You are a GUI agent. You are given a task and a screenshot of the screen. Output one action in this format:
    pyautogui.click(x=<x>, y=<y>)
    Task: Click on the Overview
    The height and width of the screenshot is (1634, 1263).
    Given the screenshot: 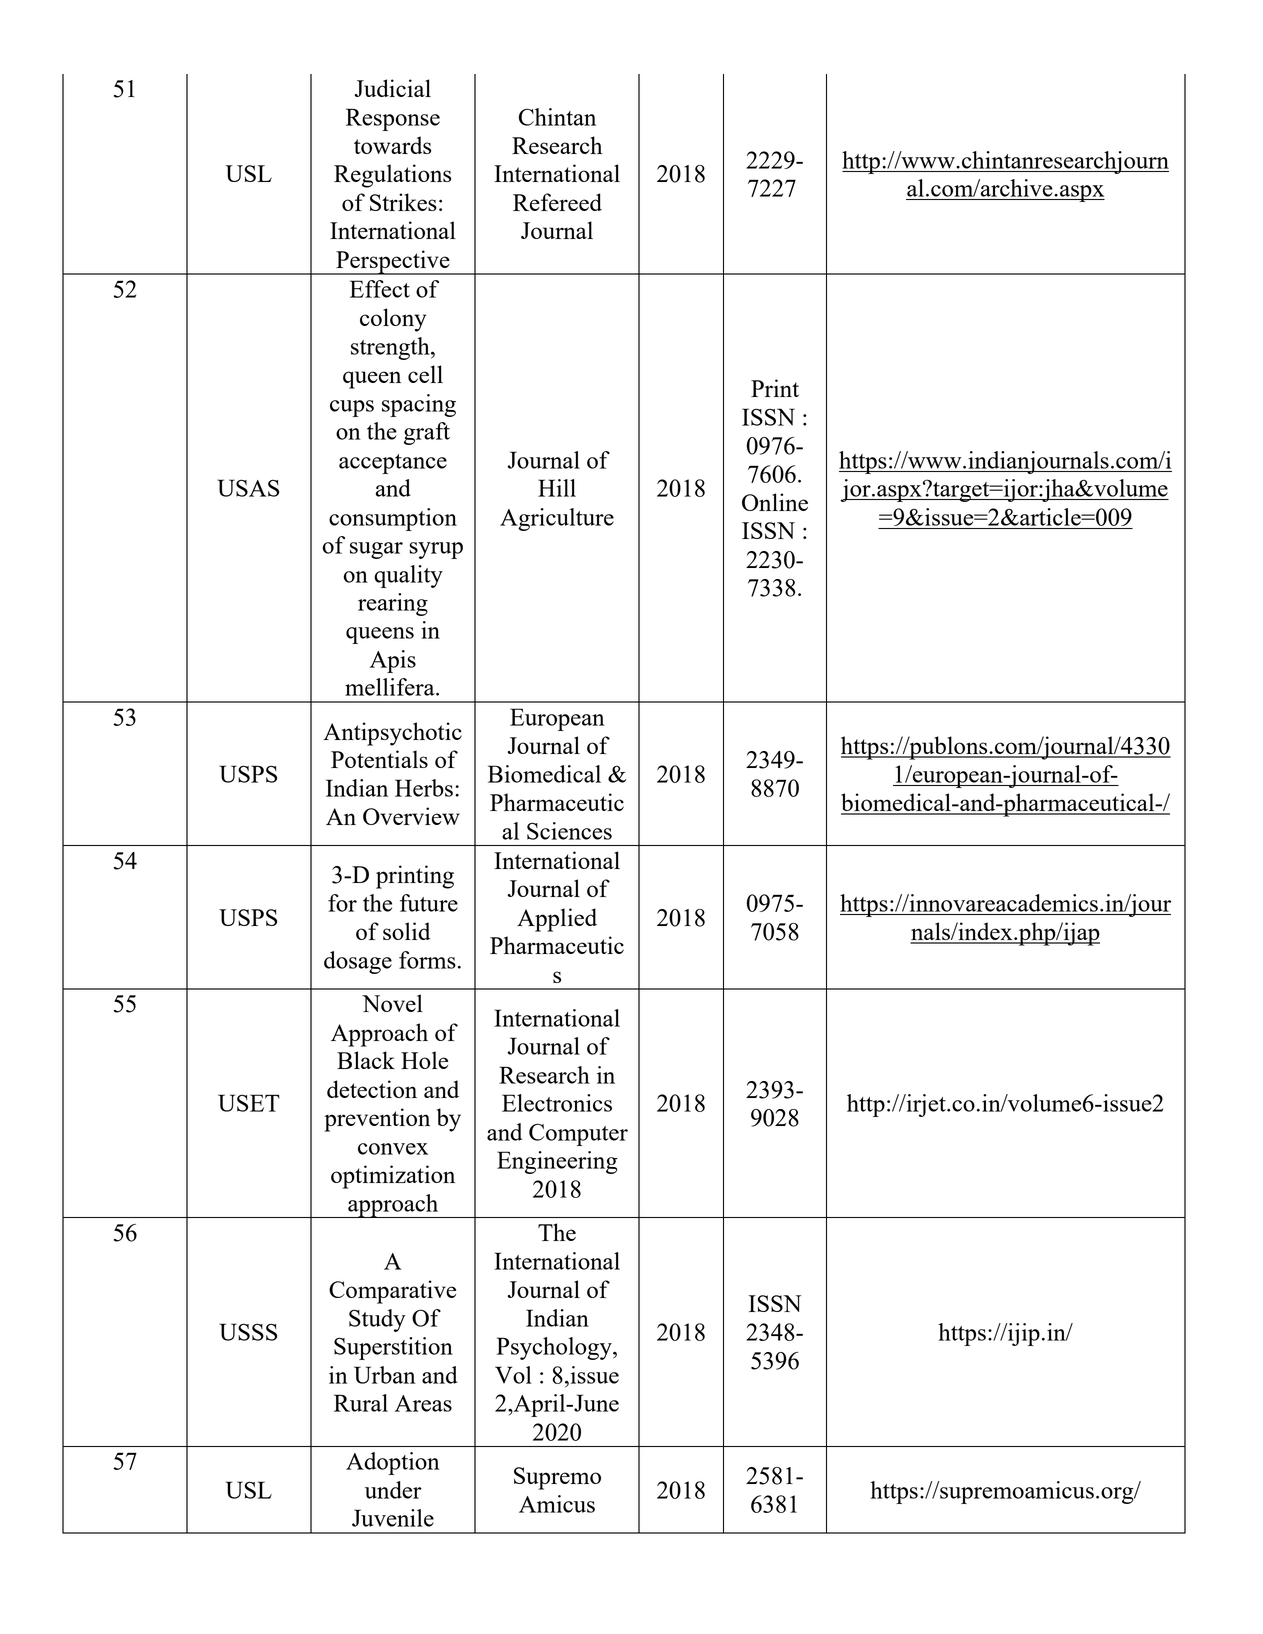 What is the action you would take?
    pyautogui.click(x=411, y=816)
